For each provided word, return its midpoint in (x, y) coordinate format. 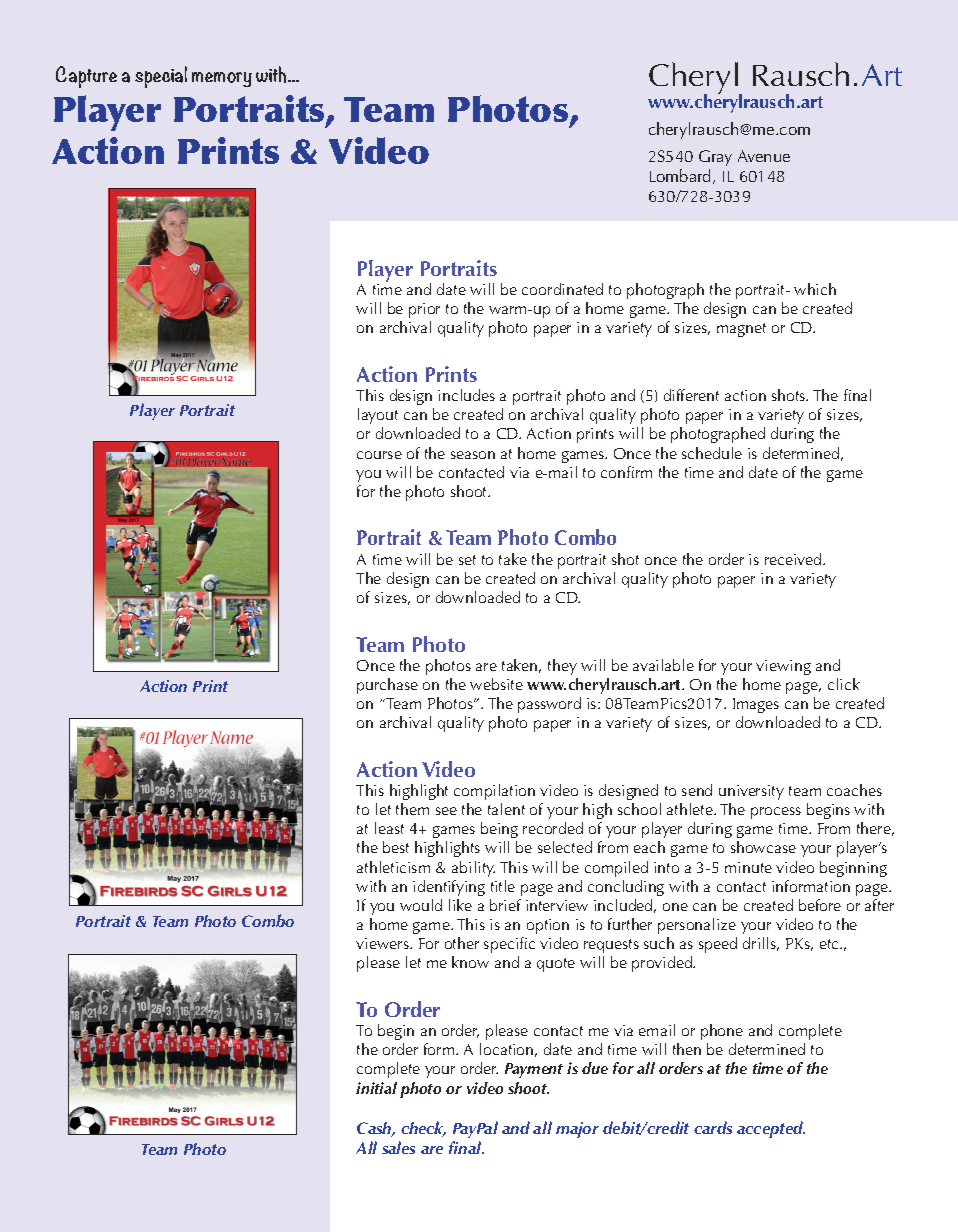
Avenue (764, 156)
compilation (494, 792)
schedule (712, 453)
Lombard (682, 176)
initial (376, 1088)
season (473, 455)
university (751, 792)
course (379, 455)
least (389, 828)
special (161, 77)
